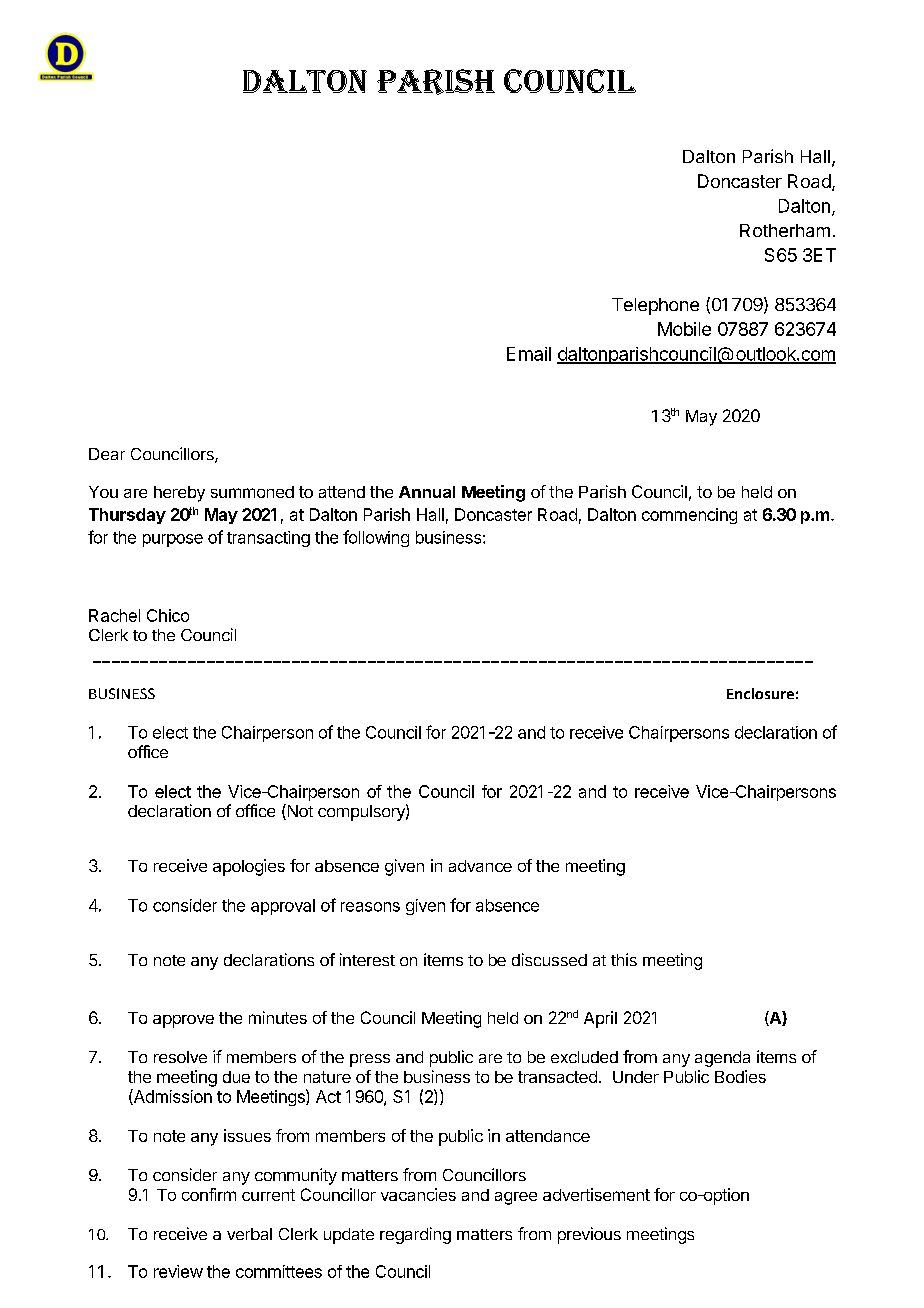  Describe the element at coordinates (183, 1021) in the screenshot. I see `approve` at that location.
